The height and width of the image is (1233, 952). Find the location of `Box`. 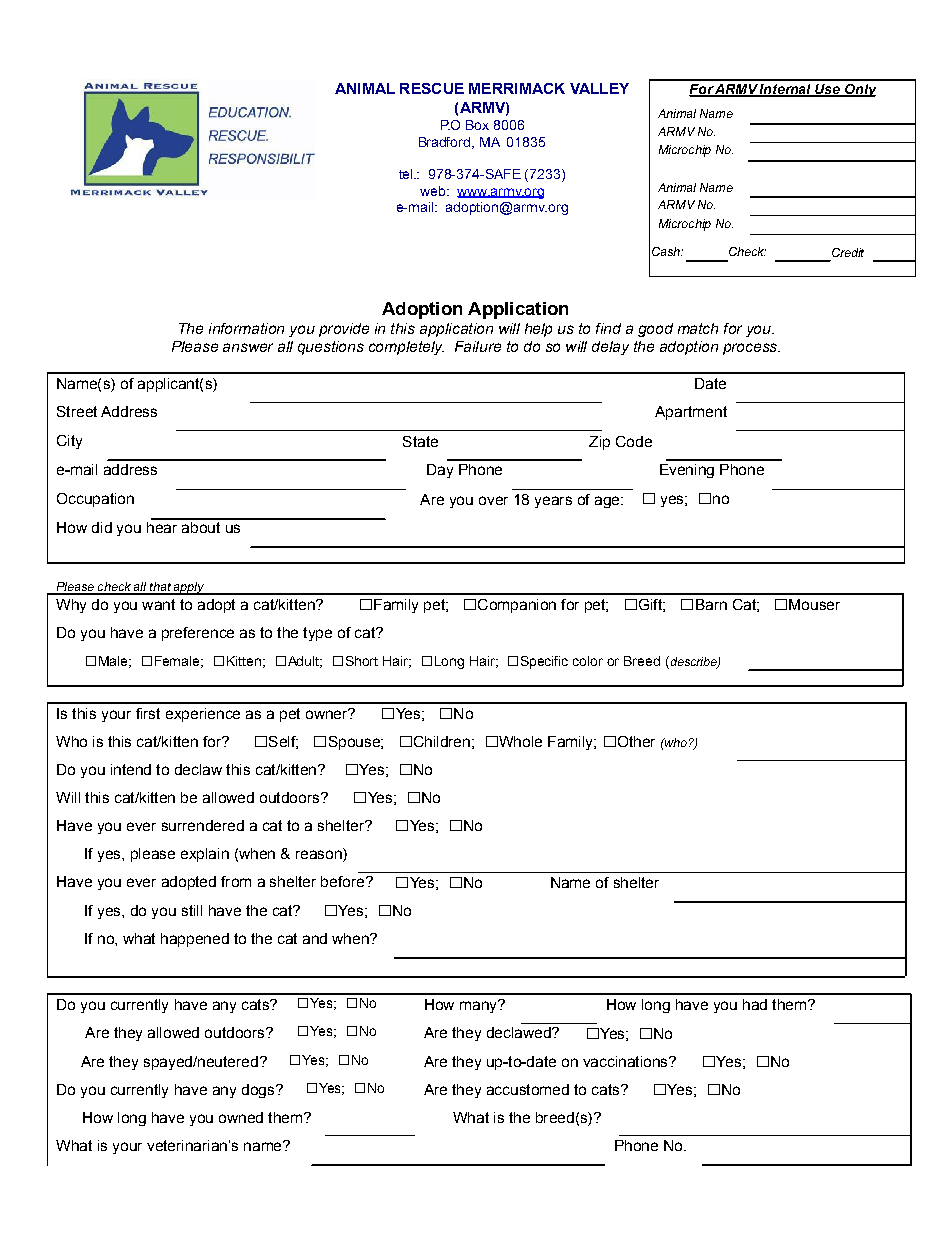

Box is located at coordinates (477, 125).
